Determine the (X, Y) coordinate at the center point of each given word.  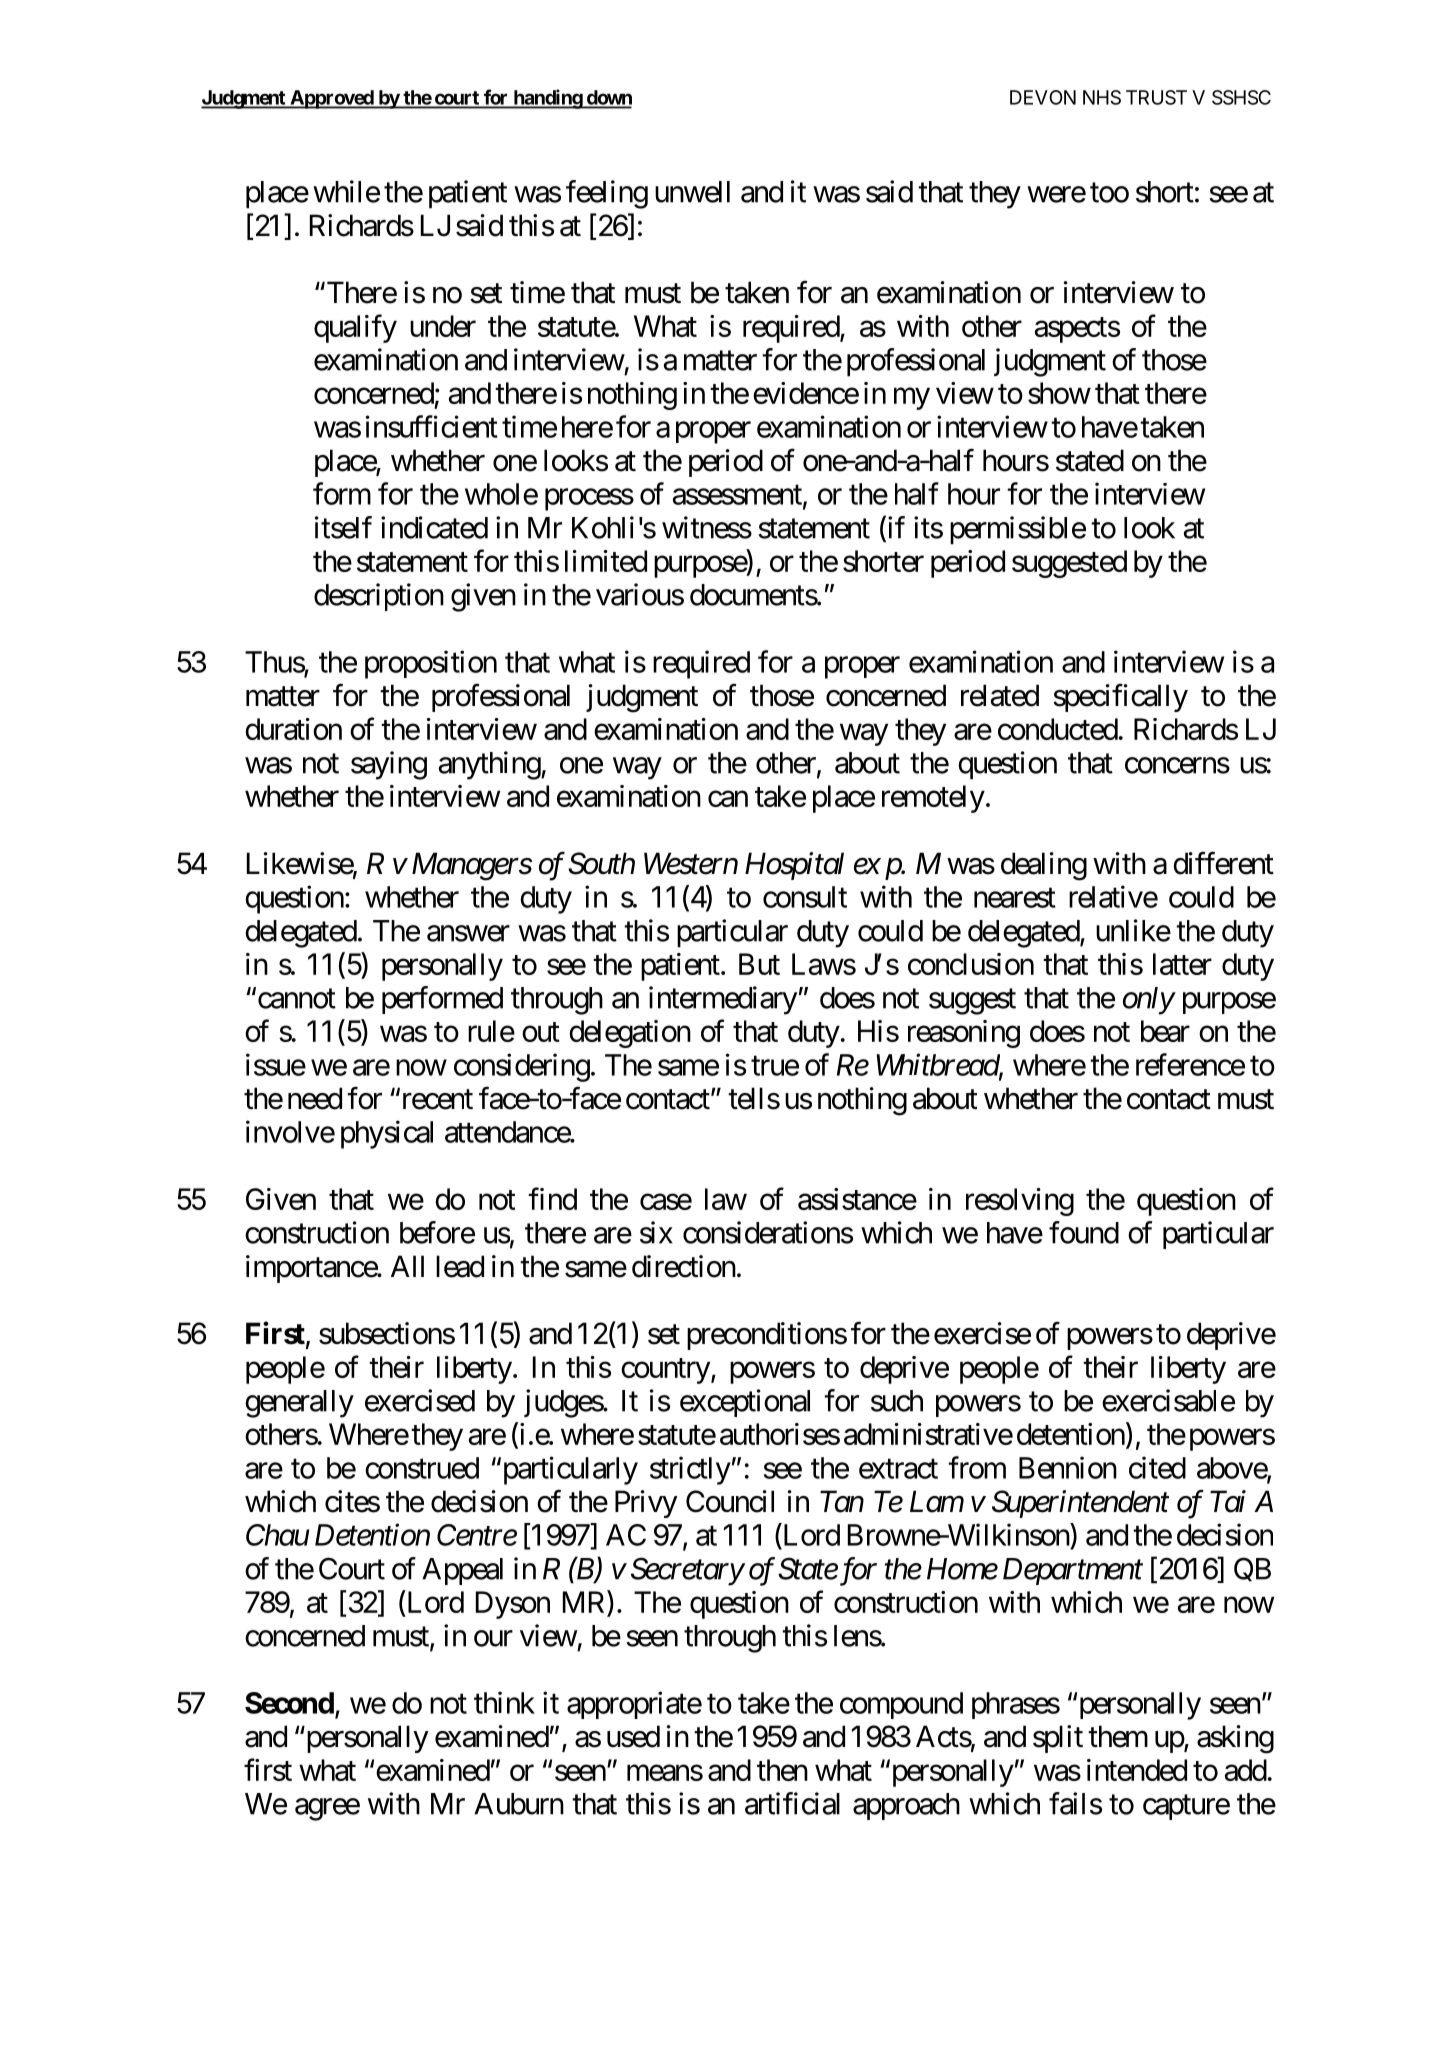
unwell (692, 192)
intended (1137, 1770)
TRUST (1156, 97)
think (504, 1702)
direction (684, 1266)
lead (460, 1266)
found (1084, 1232)
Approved (331, 99)
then (782, 1770)
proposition (431, 664)
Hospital (794, 866)
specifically (1120, 698)
